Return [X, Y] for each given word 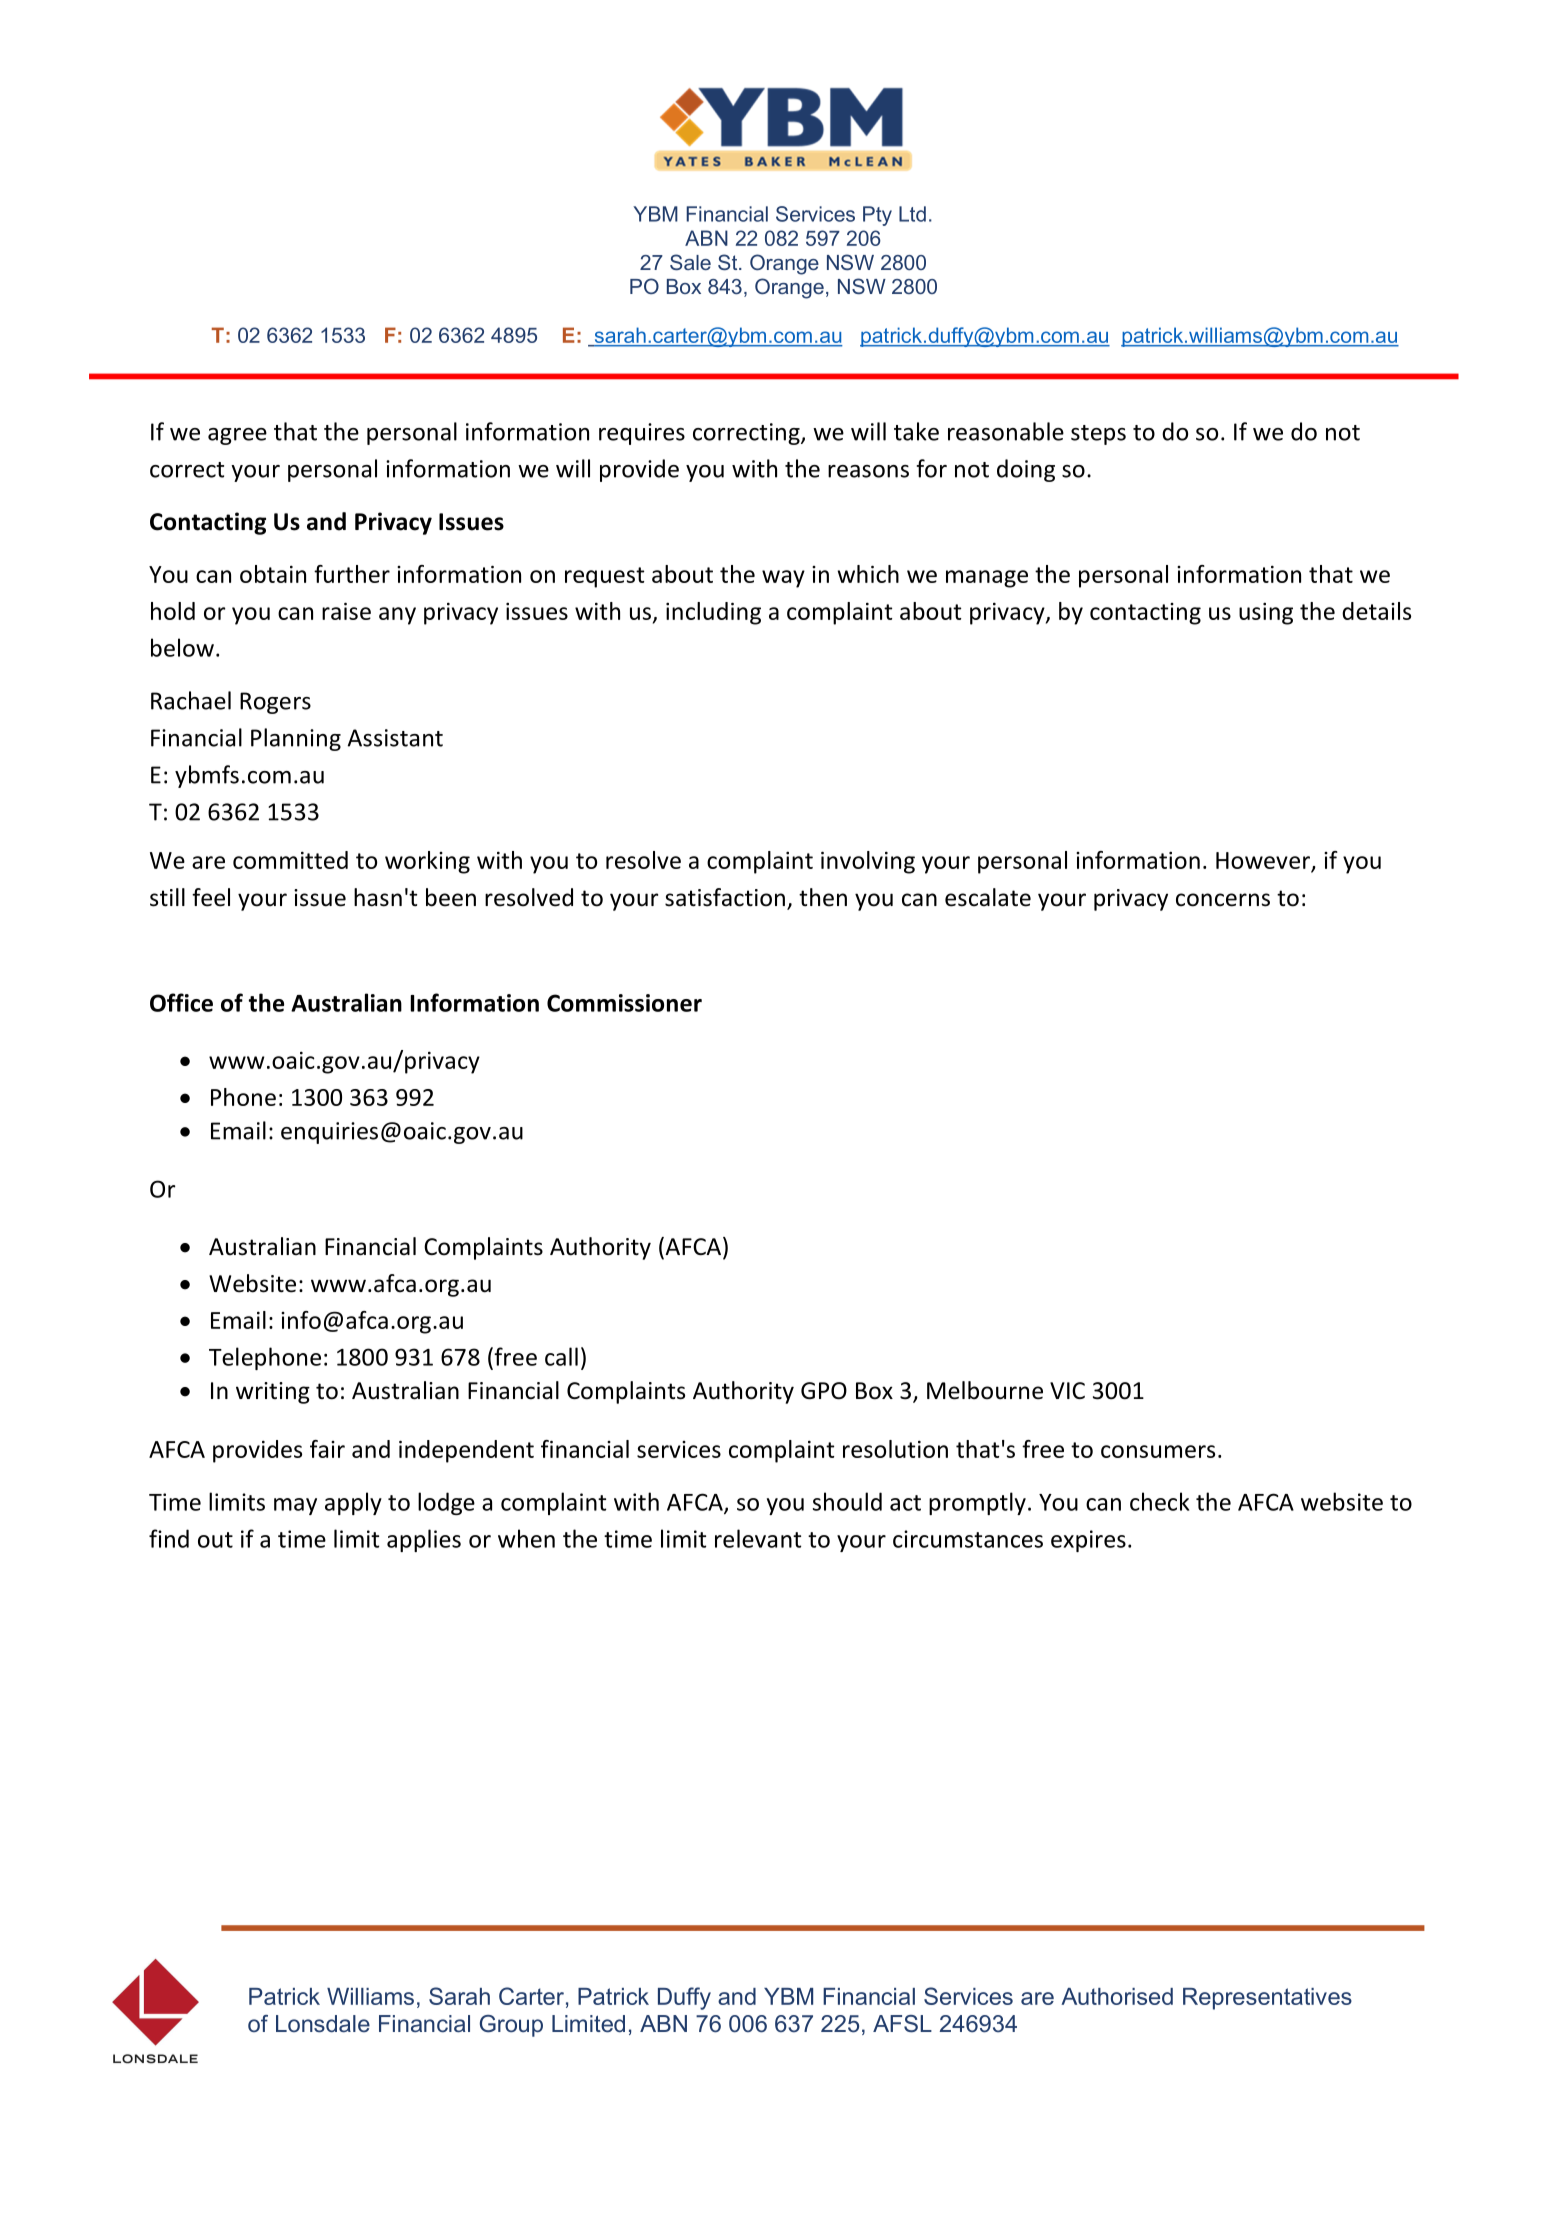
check [1159, 1501]
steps [1098, 435]
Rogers [275, 703]
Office [181, 1002]
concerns [1223, 900]
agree [237, 436]
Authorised [1117, 1996]
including [713, 613]
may [295, 1506]
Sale [690, 262]
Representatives [1267, 1999]
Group [511, 2026]
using [1266, 613]
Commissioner [624, 1003]
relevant [758, 1538]
